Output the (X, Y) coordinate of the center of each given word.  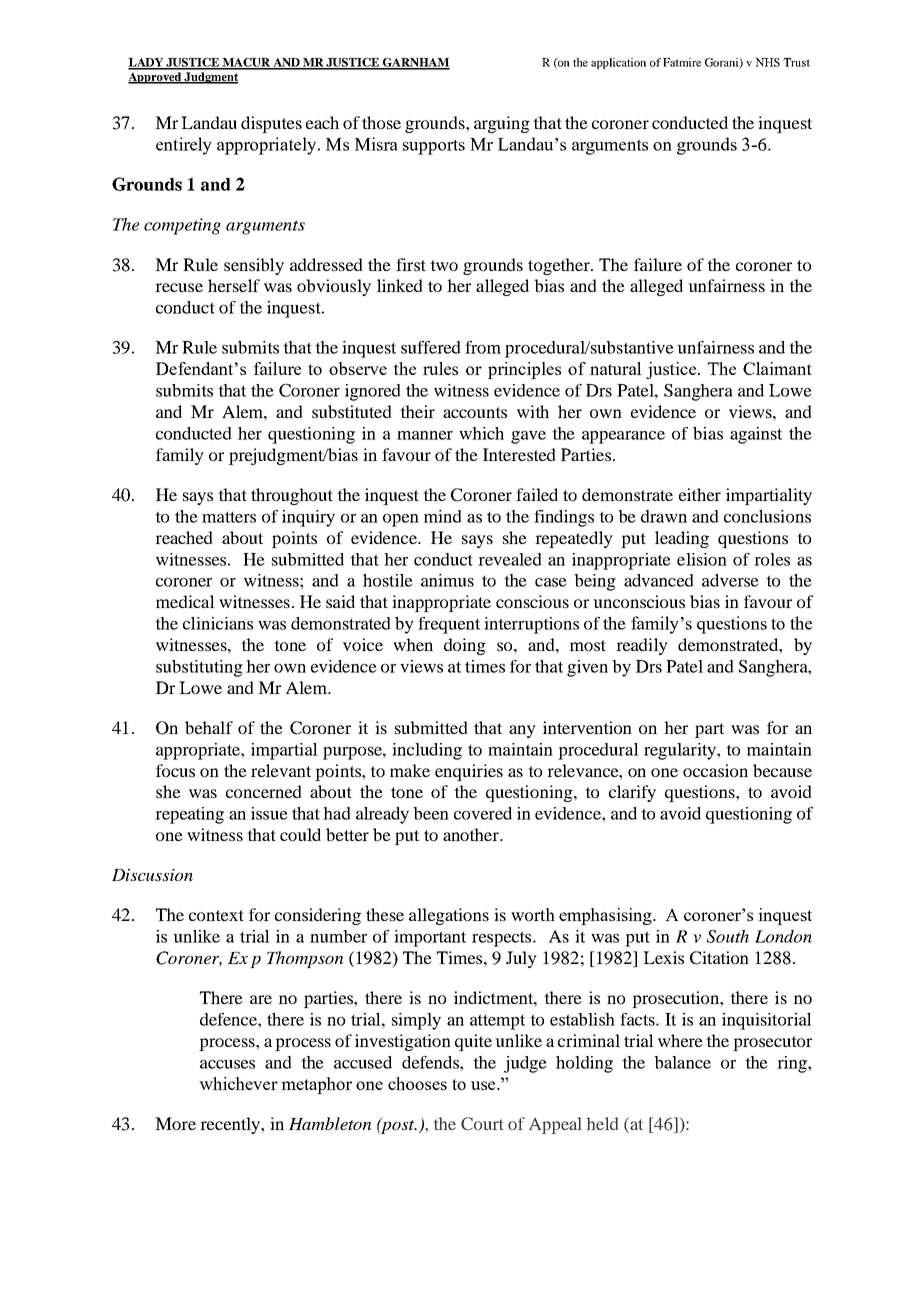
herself (234, 285)
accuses (227, 1064)
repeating (189, 815)
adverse (730, 580)
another (472, 834)
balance (682, 1062)
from (483, 347)
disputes (271, 124)
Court (482, 1124)
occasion (715, 770)
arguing (502, 124)
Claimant (777, 368)
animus (447, 580)
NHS (767, 62)
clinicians (218, 623)
